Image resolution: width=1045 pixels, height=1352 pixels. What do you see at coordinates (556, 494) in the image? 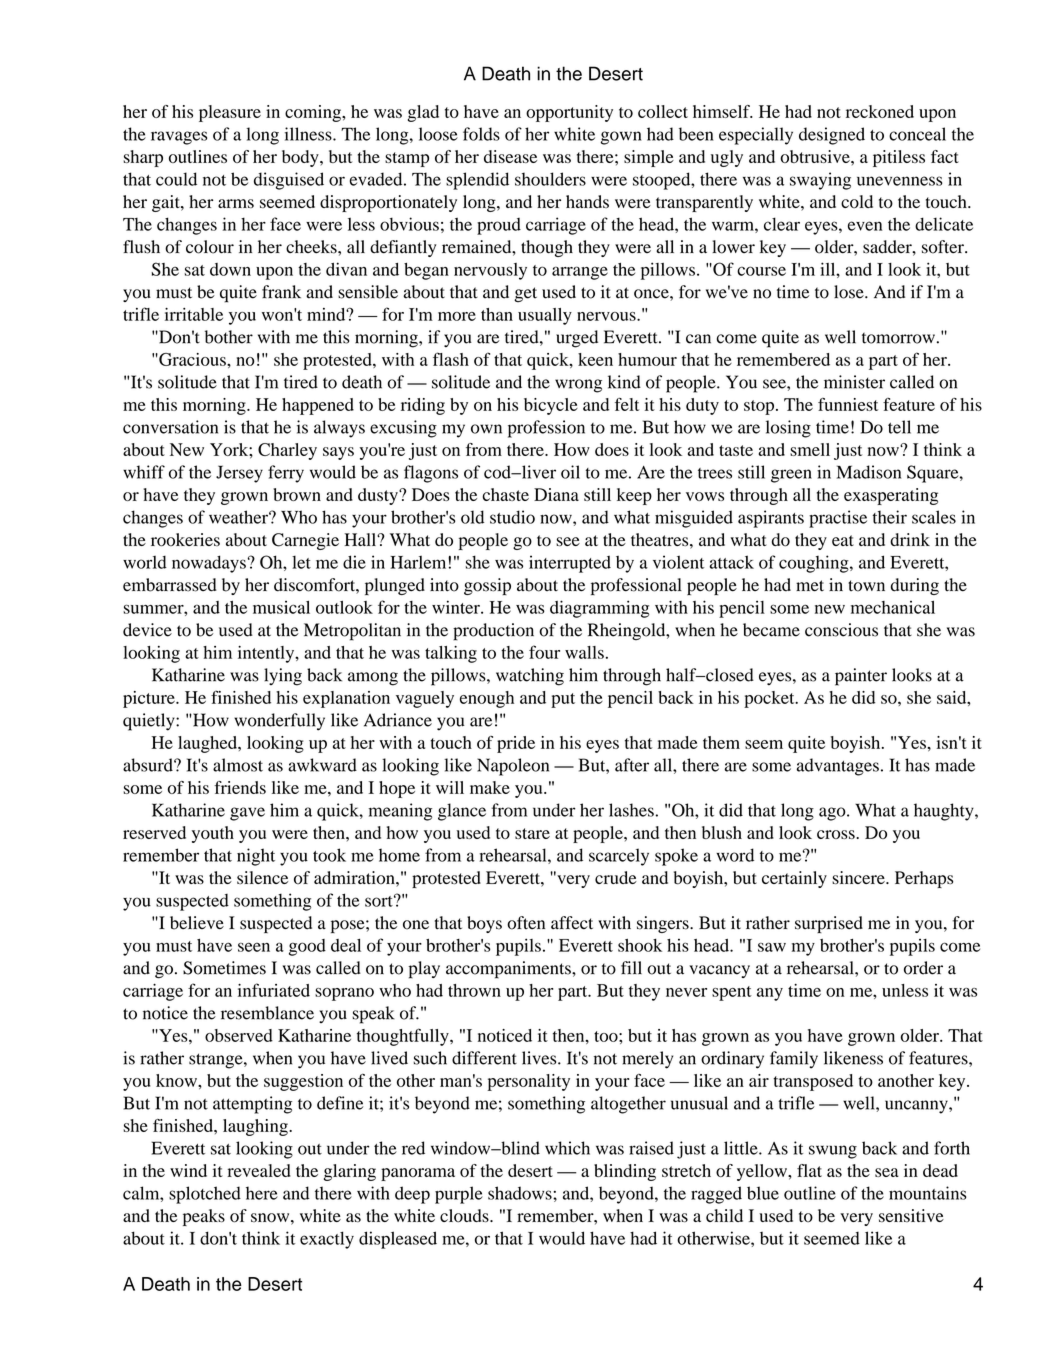
I see `Diana` at bounding box center [556, 494].
